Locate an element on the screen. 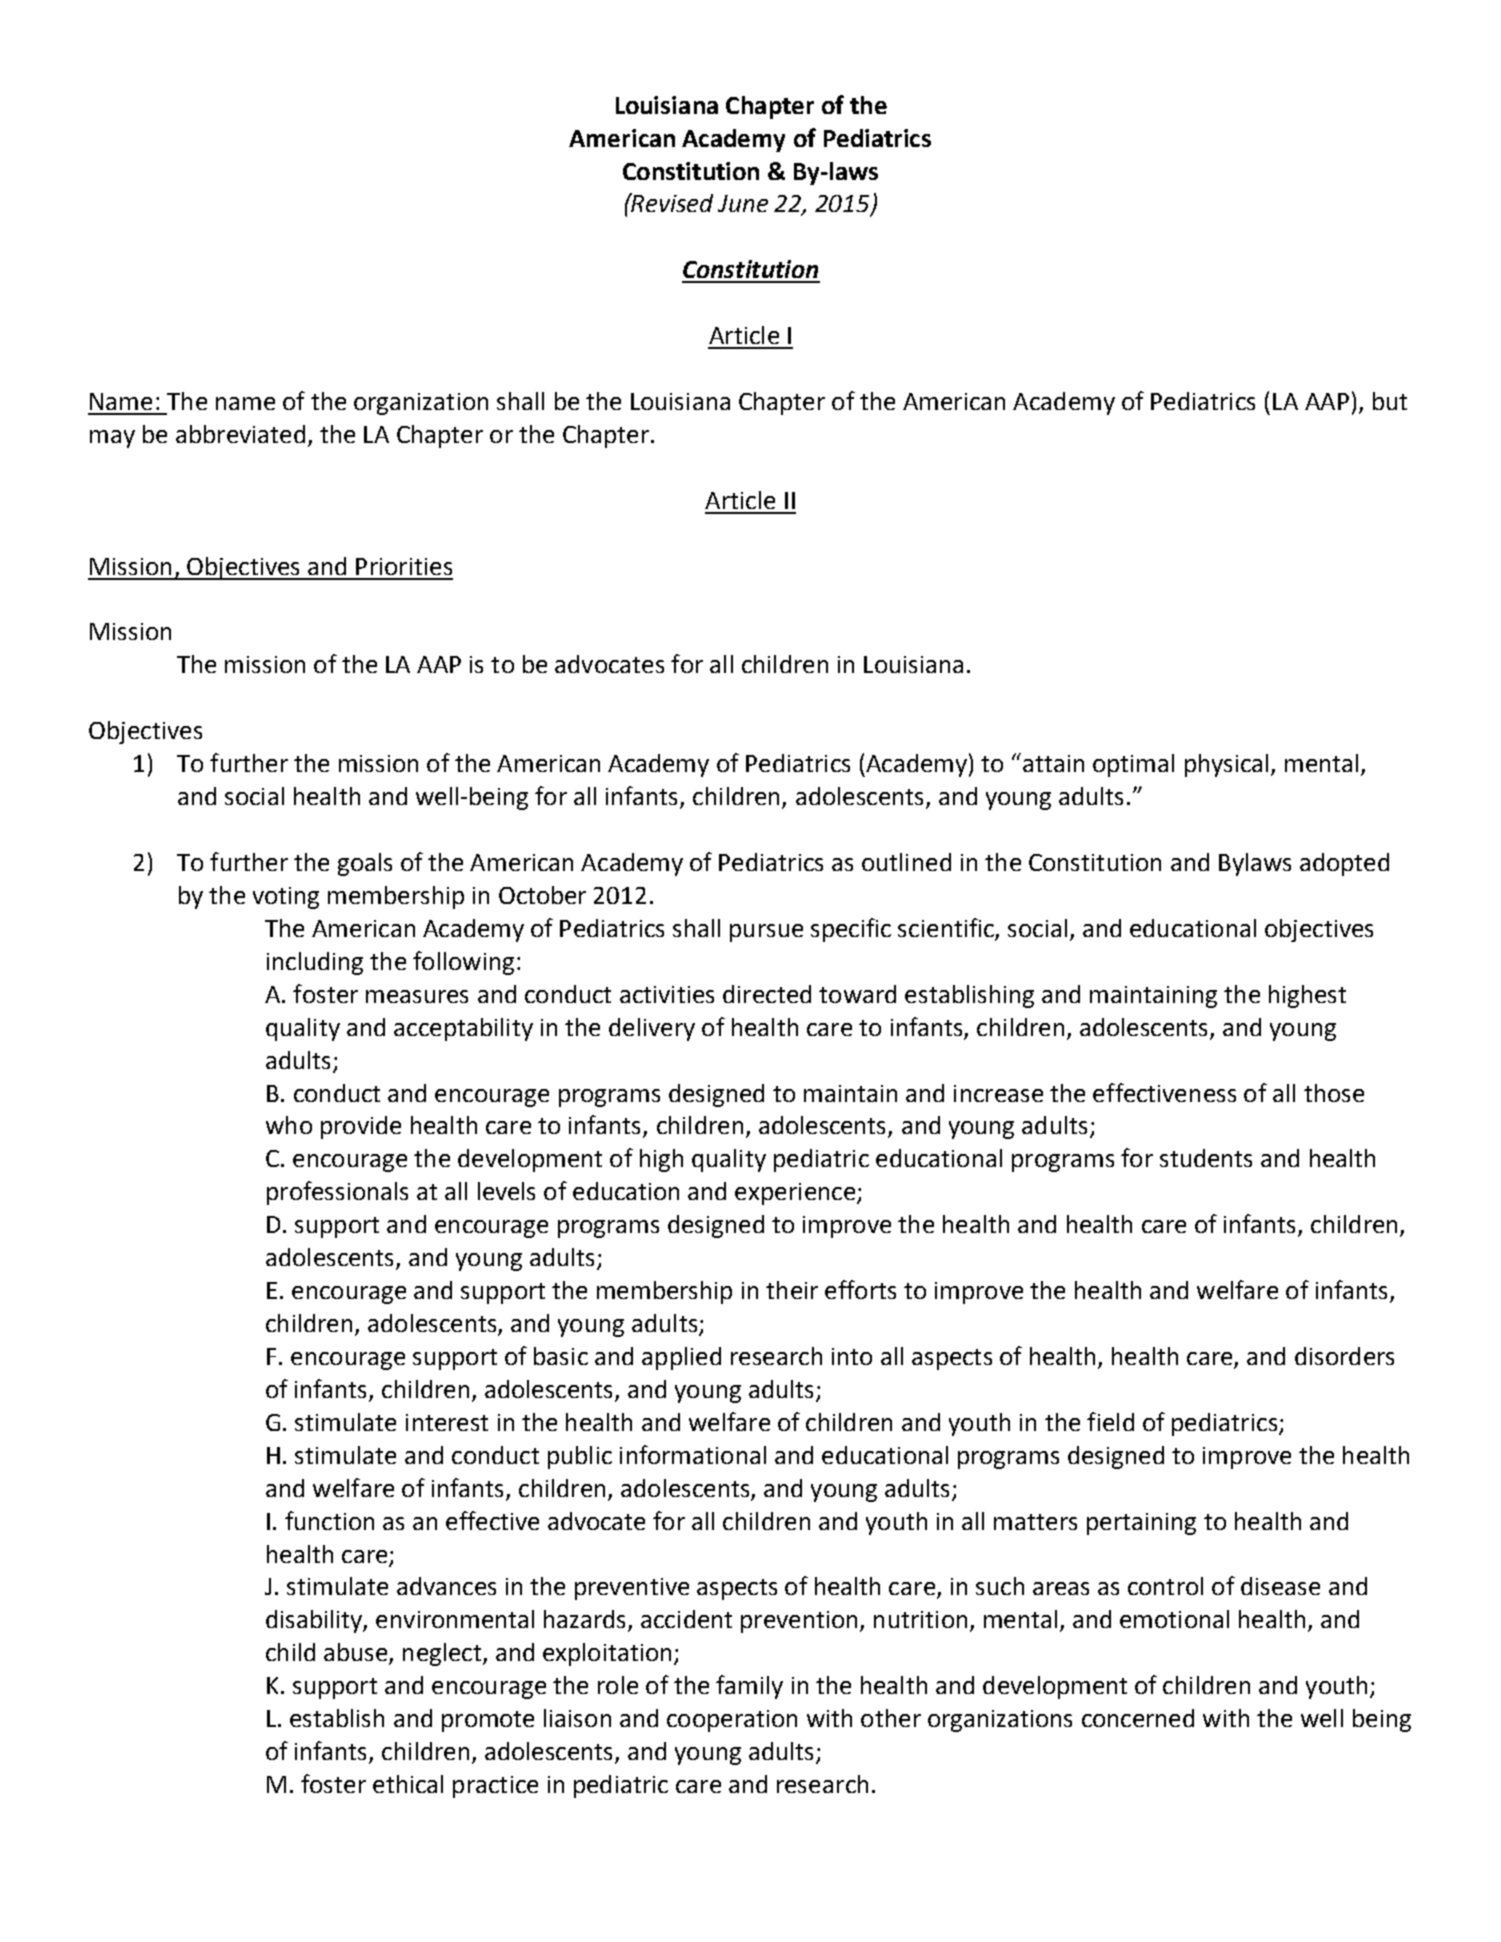  June is located at coordinates (743, 203).
